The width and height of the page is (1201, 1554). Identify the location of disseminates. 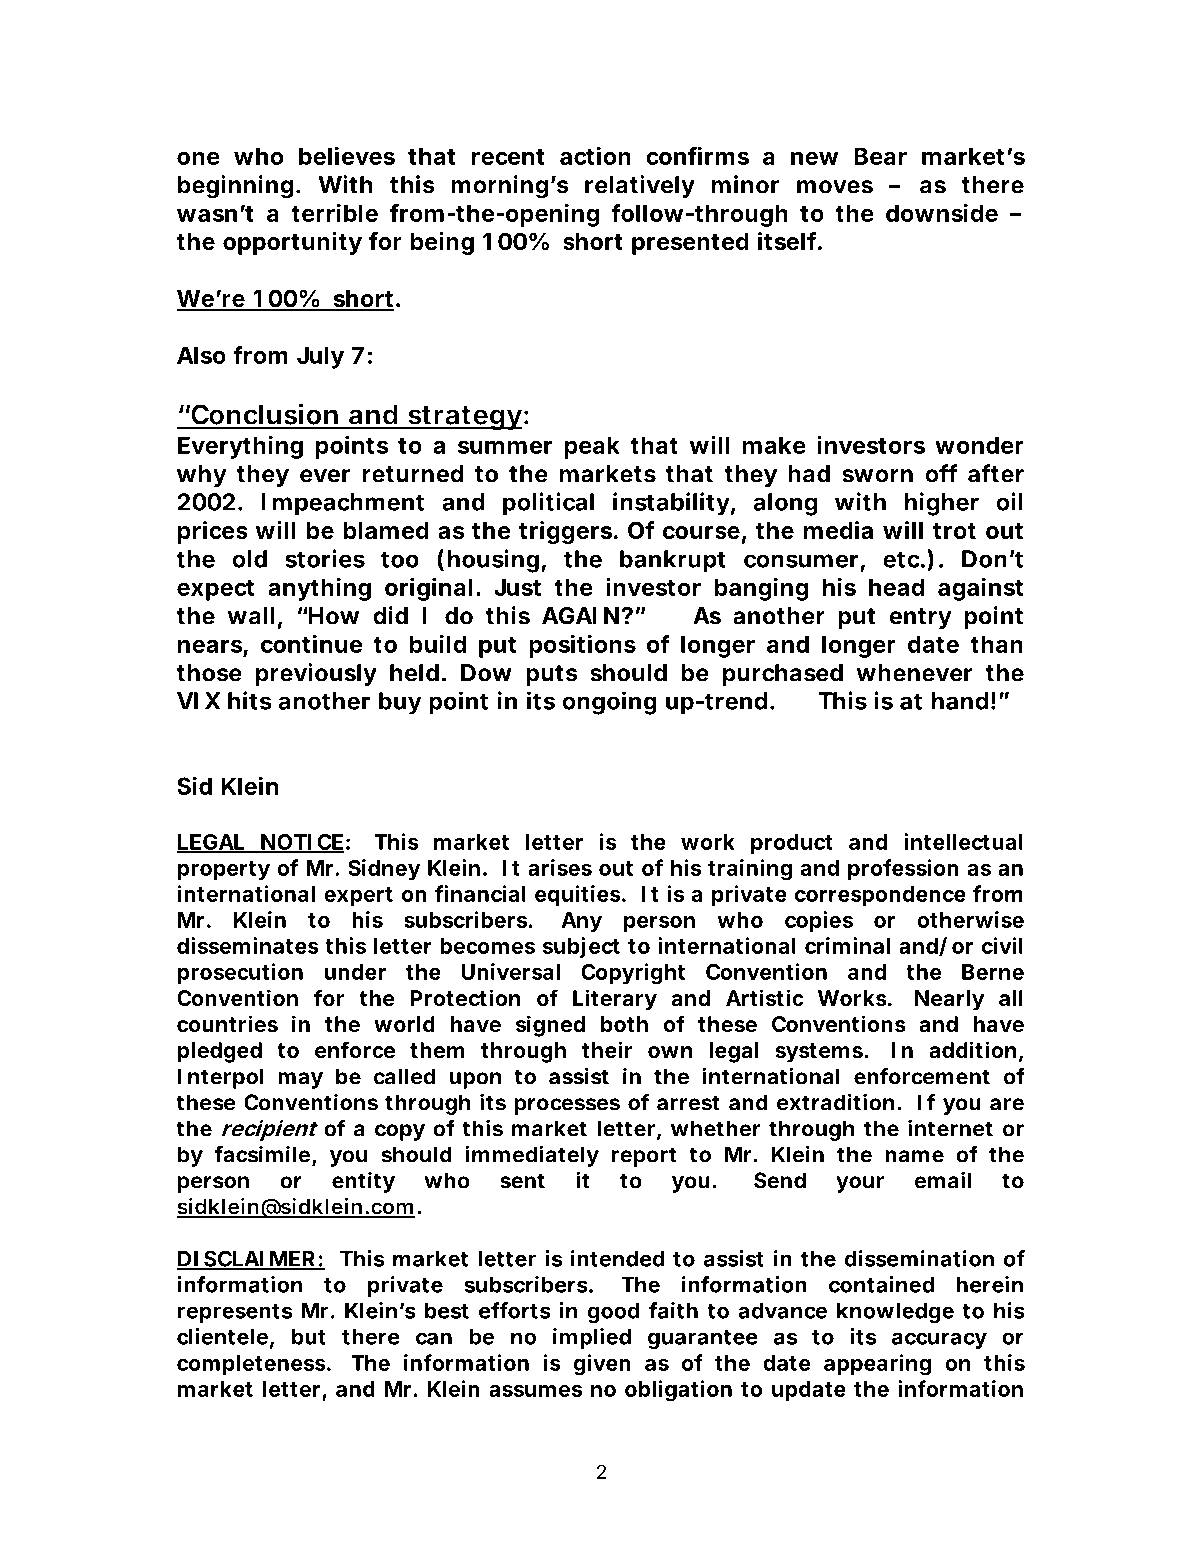
(248, 945).
